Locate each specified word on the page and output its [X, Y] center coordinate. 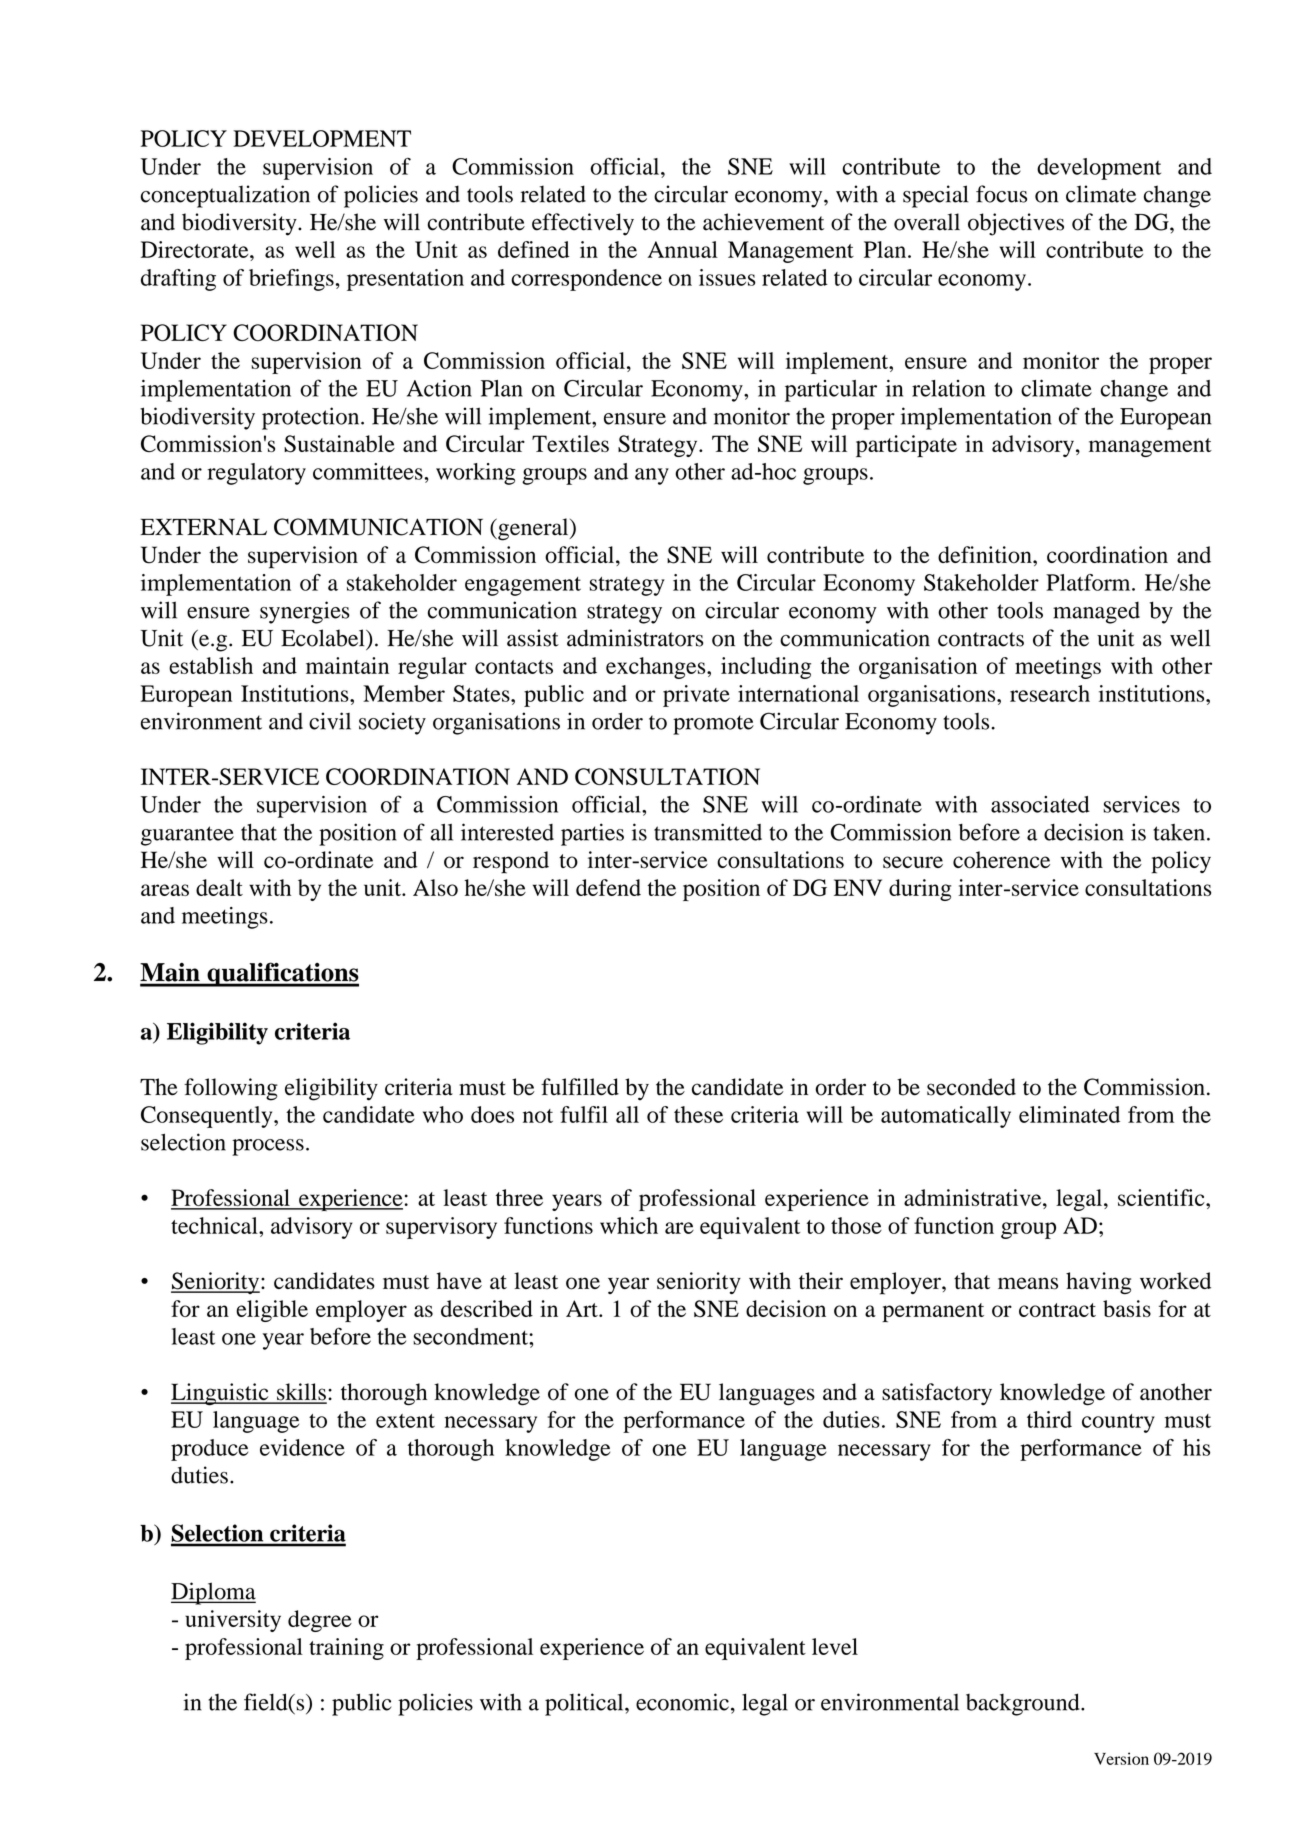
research [1050, 693]
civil [330, 721]
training [346, 1649]
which [629, 1225]
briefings [291, 280]
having [1098, 1283]
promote [713, 725]
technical [215, 1225]
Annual [682, 249]
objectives [1016, 224]
